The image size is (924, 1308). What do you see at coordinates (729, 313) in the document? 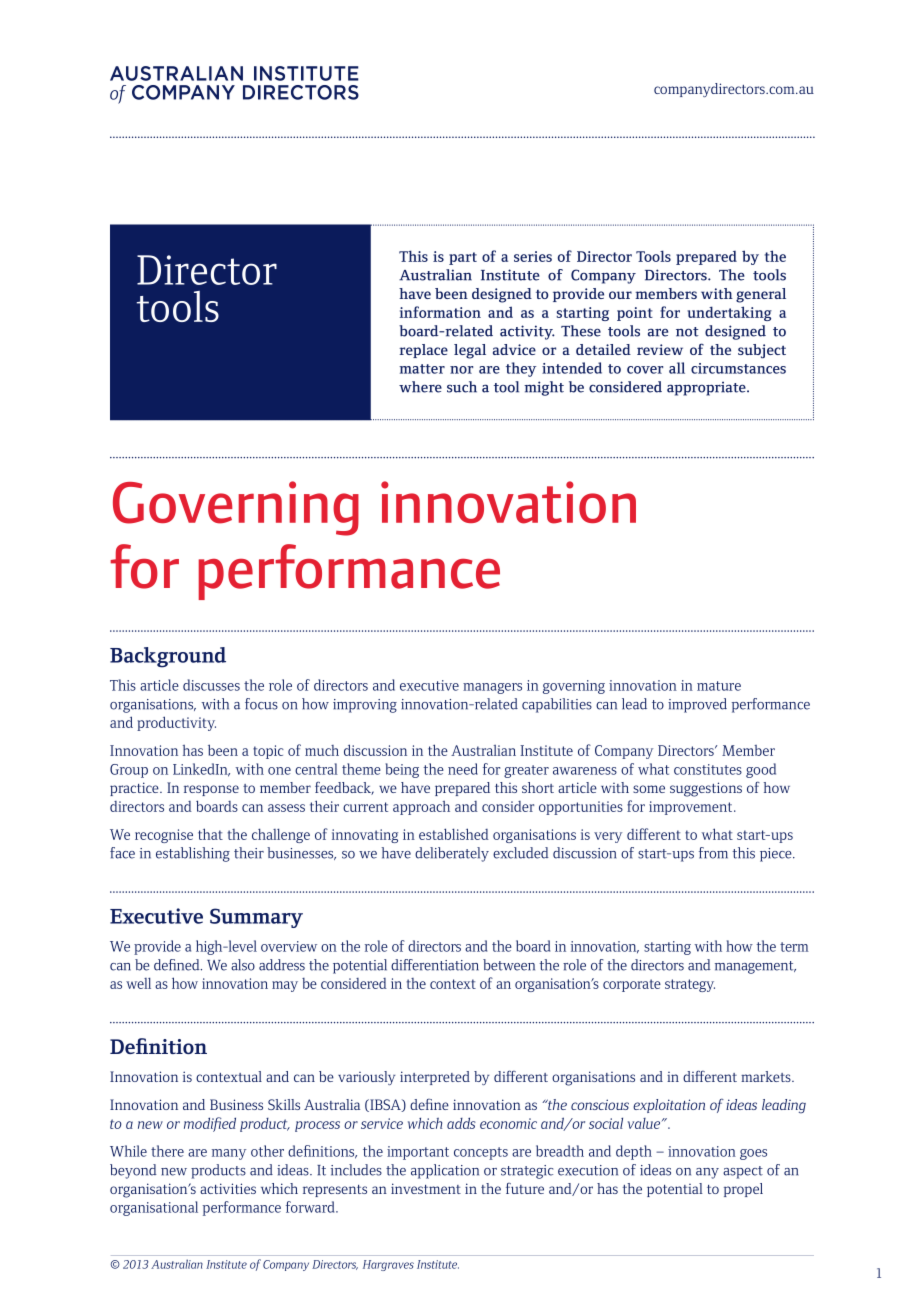
I see `undertaking` at bounding box center [729, 313].
